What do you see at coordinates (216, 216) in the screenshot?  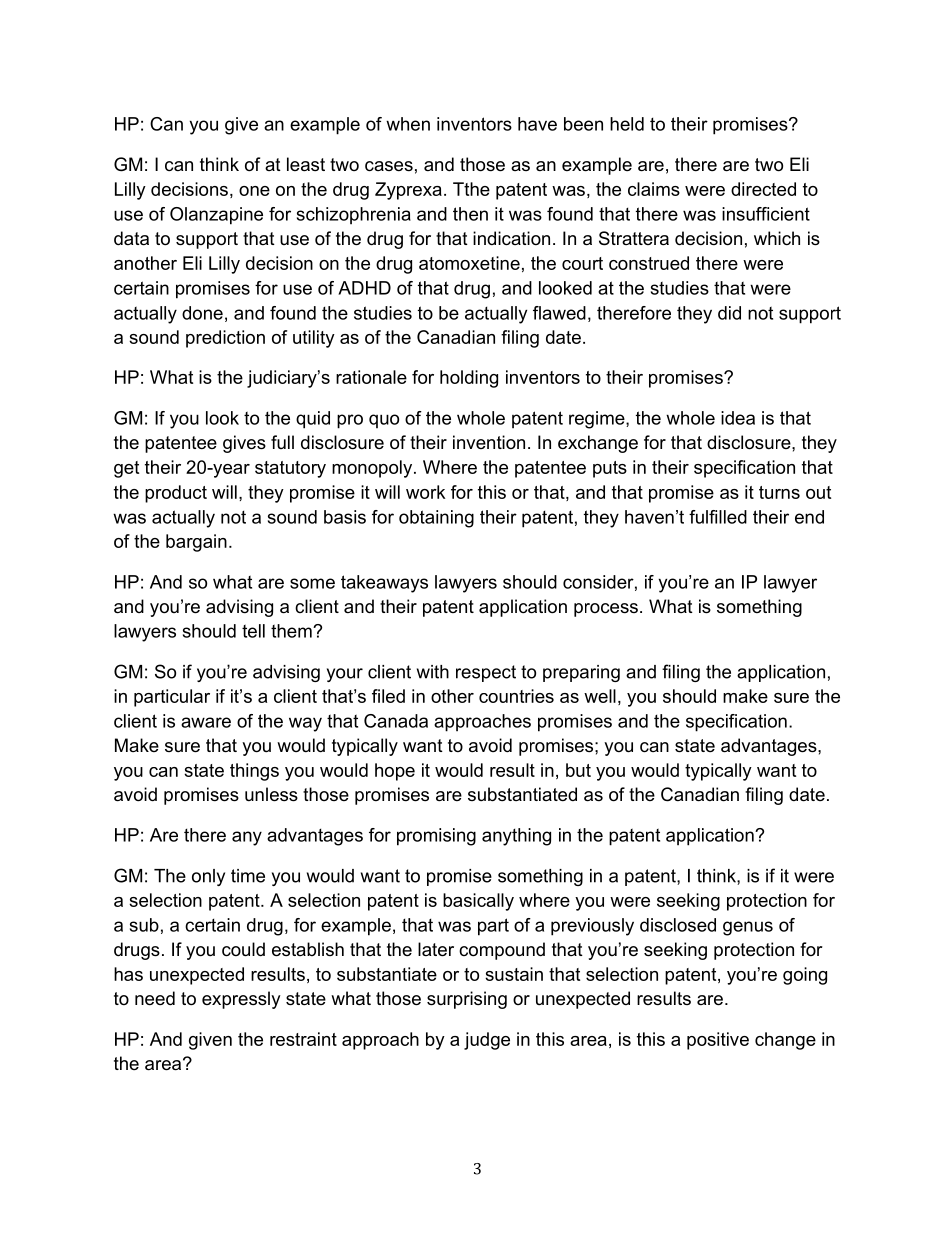 I see `Olanzapine` at bounding box center [216, 216].
